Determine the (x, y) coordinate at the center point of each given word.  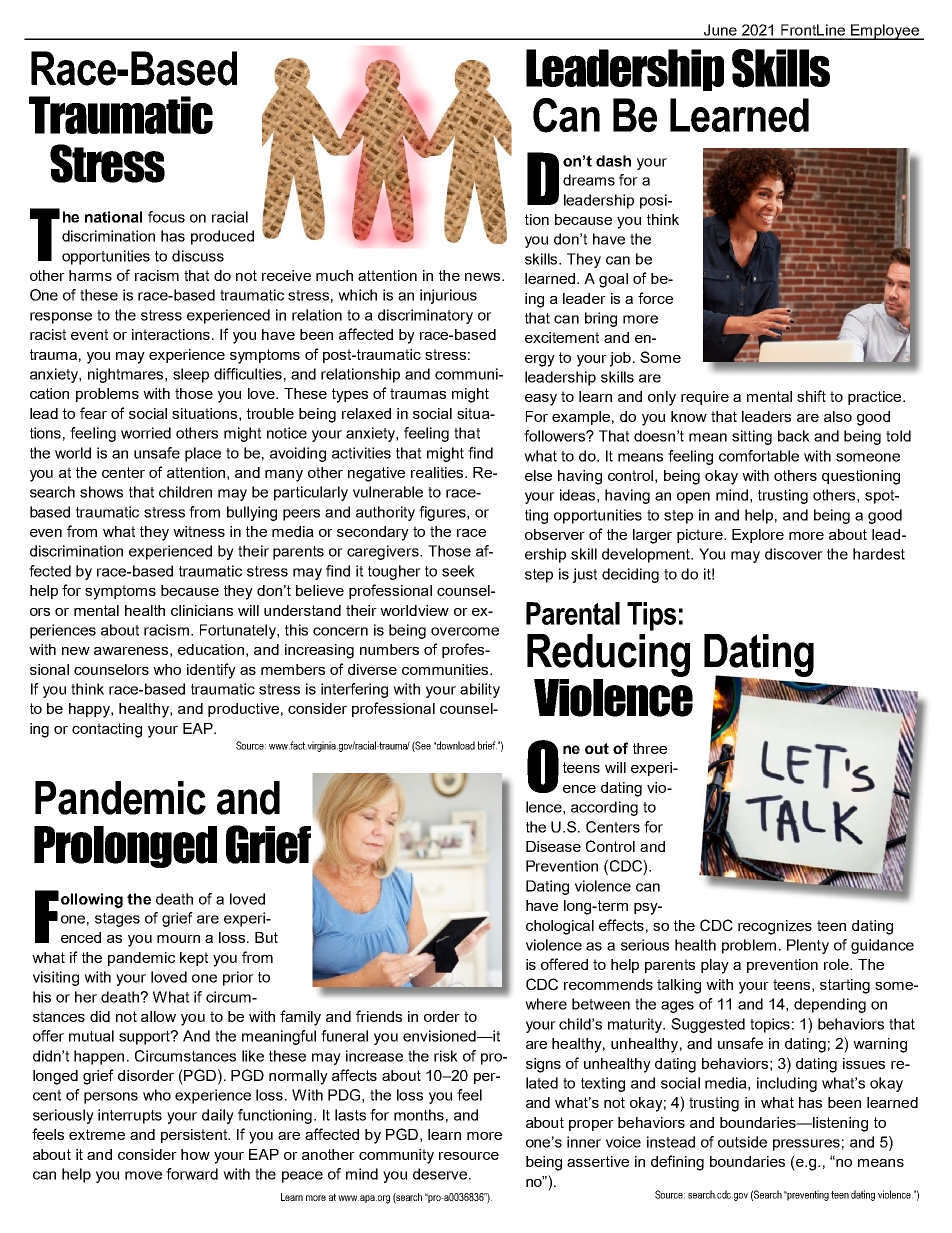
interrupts (130, 1116)
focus (166, 217)
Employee (885, 32)
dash (613, 161)
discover (794, 554)
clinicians (202, 610)
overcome (465, 631)
